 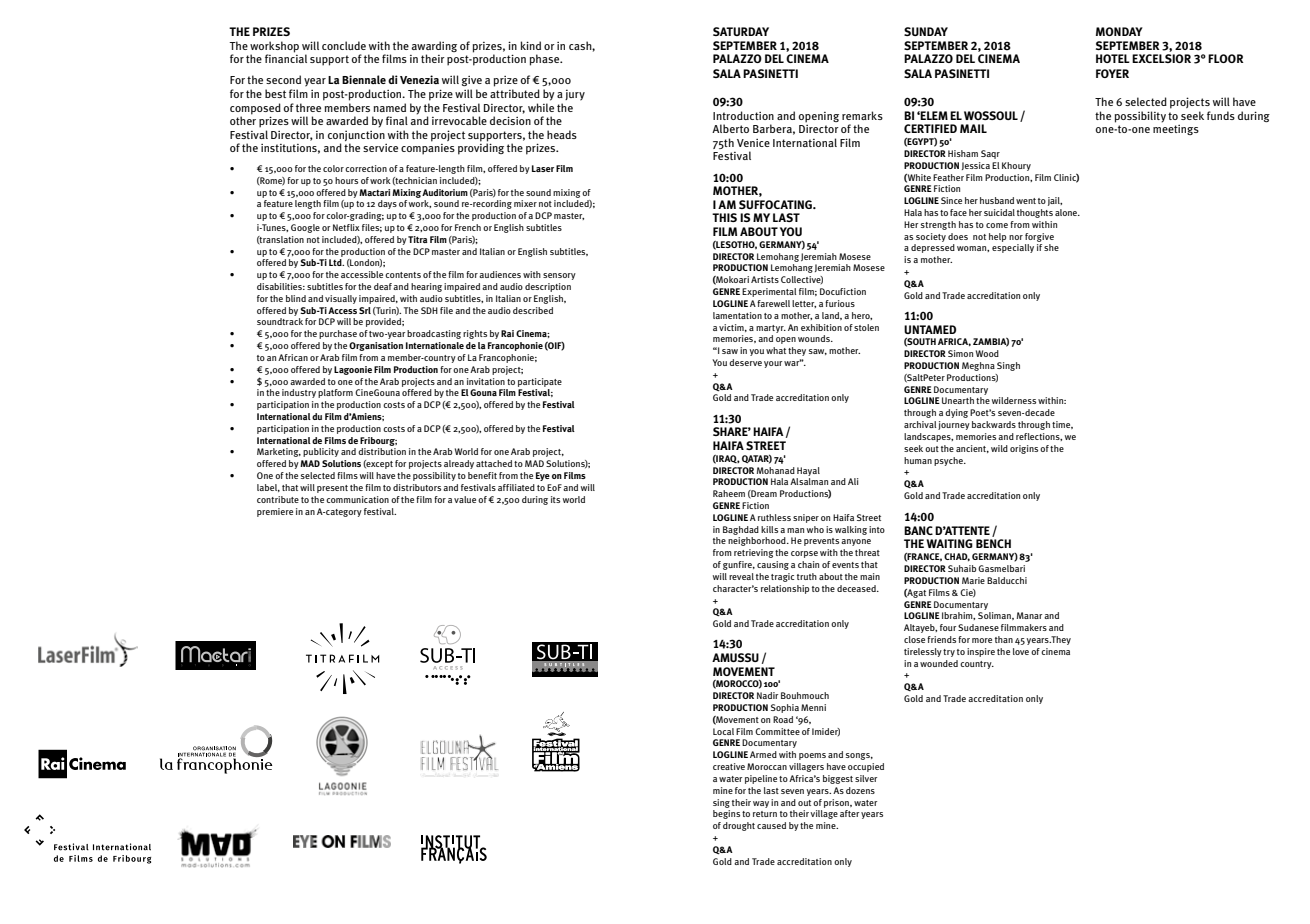 What do you see at coordinates (866, 778) in the screenshot?
I see `silver` at bounding box center [866, 778].
